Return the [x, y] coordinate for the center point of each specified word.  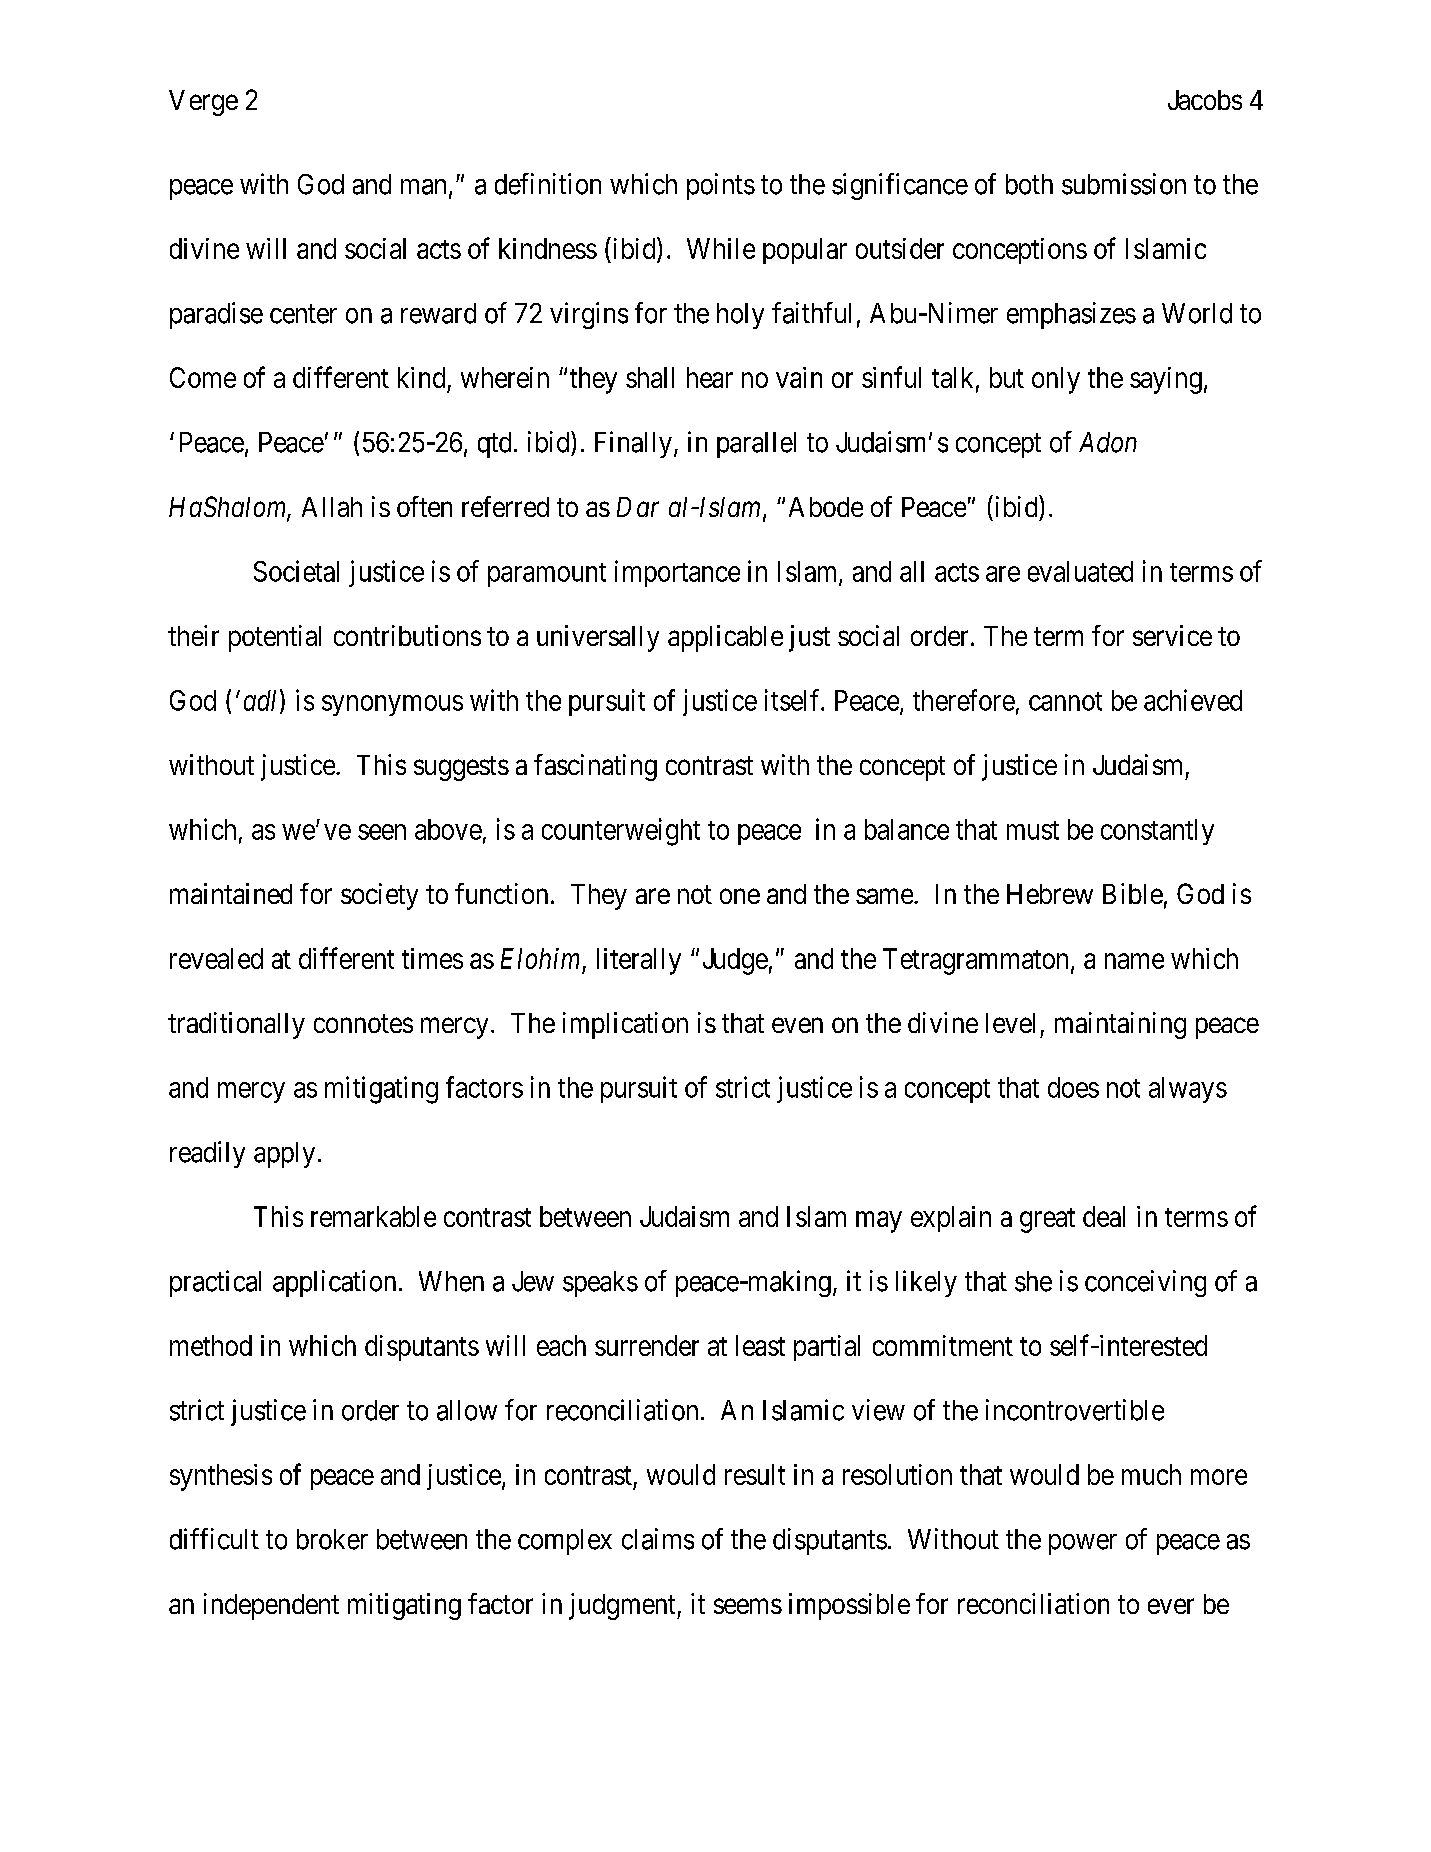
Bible [1133, 893]
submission [1124, 184]
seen [382, 832]
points [721, 186]
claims [658, 1539]
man [423, 187]
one [740, 896]
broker [332, 1539]
